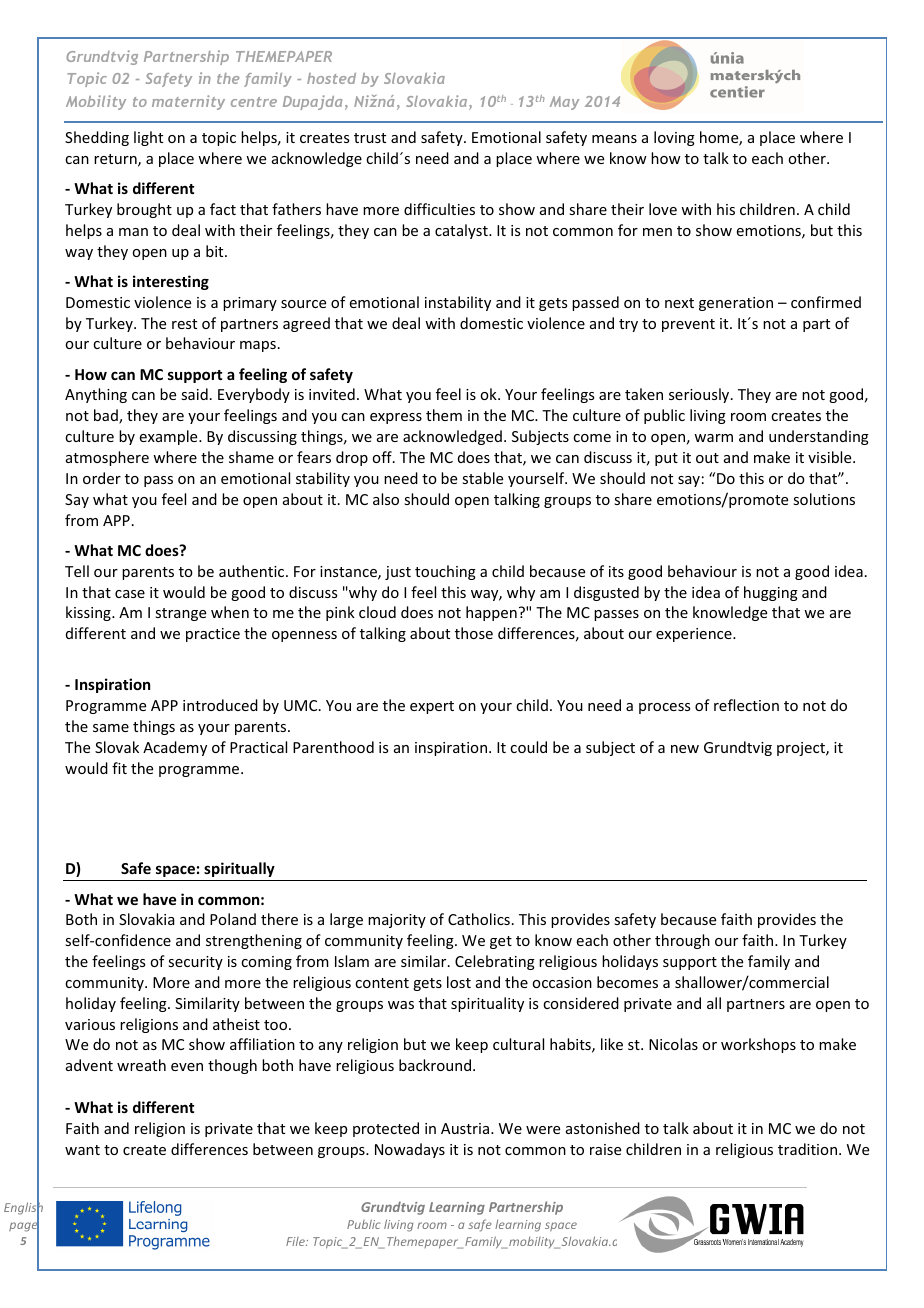 This screenshot has width=924, height=1308. Describe the element at coordinates (82, 1150) in the screenshot. I see `want` at that location.
